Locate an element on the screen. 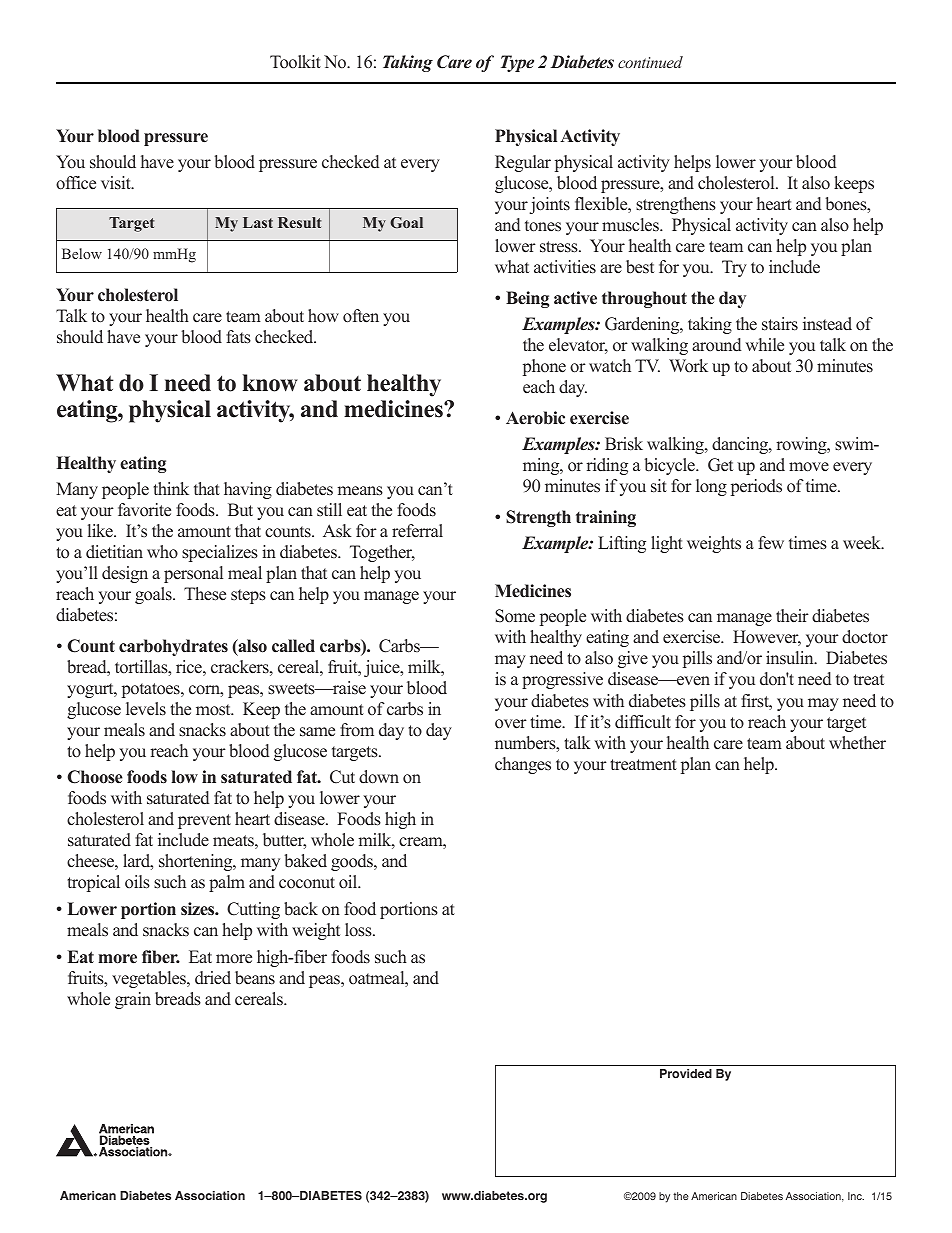 The height and width of the screenshot is (1233, 952). grain is located at coordinates (133, 1000).
